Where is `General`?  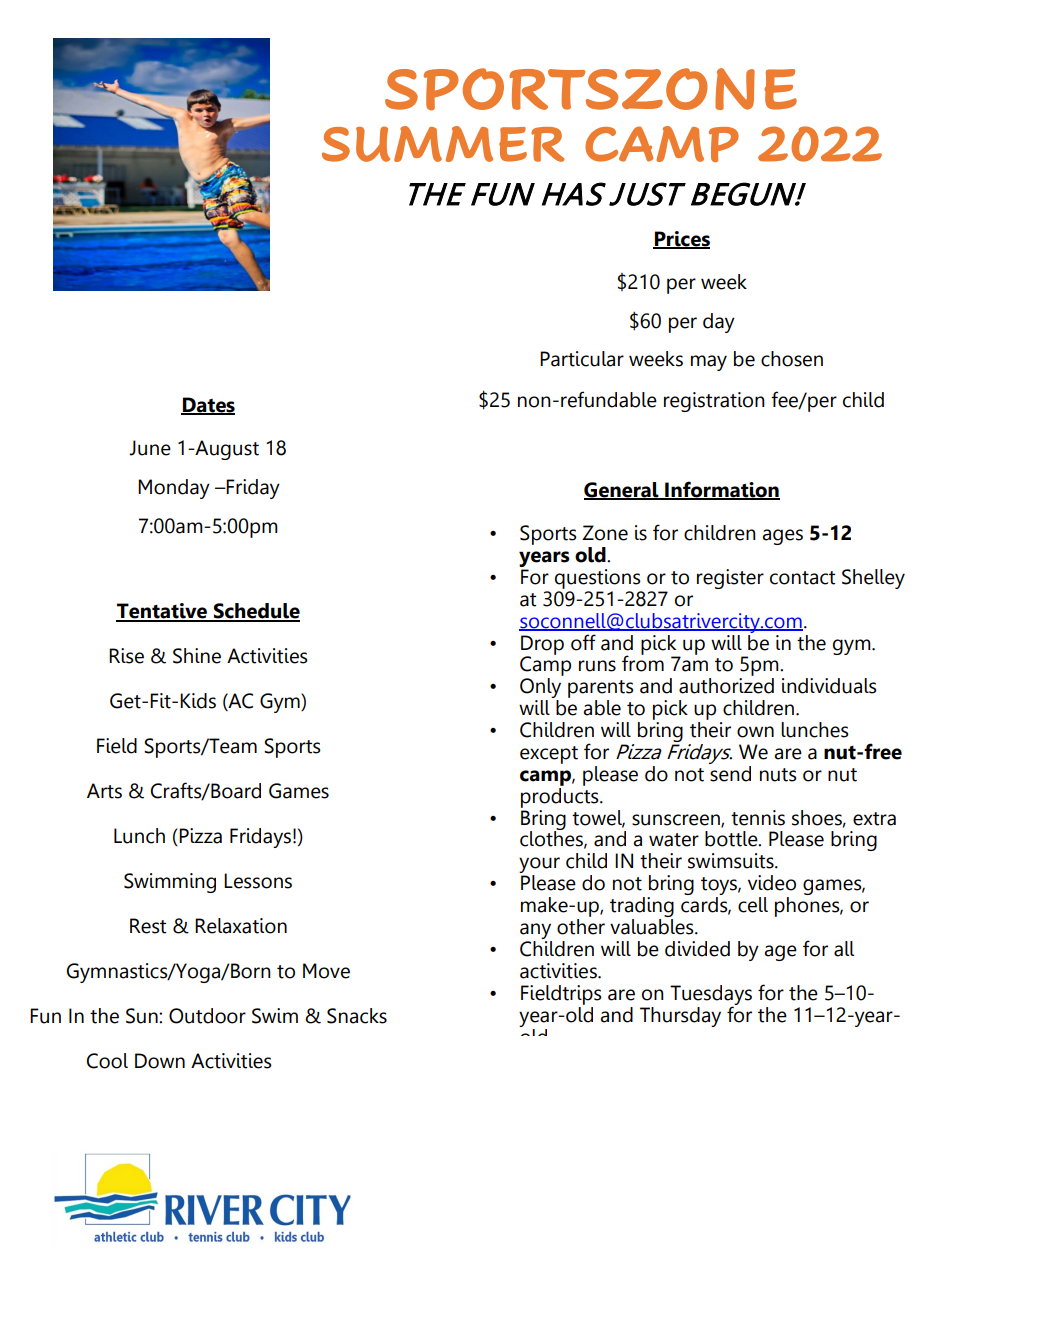
General is located at coordinates (622, 491).
